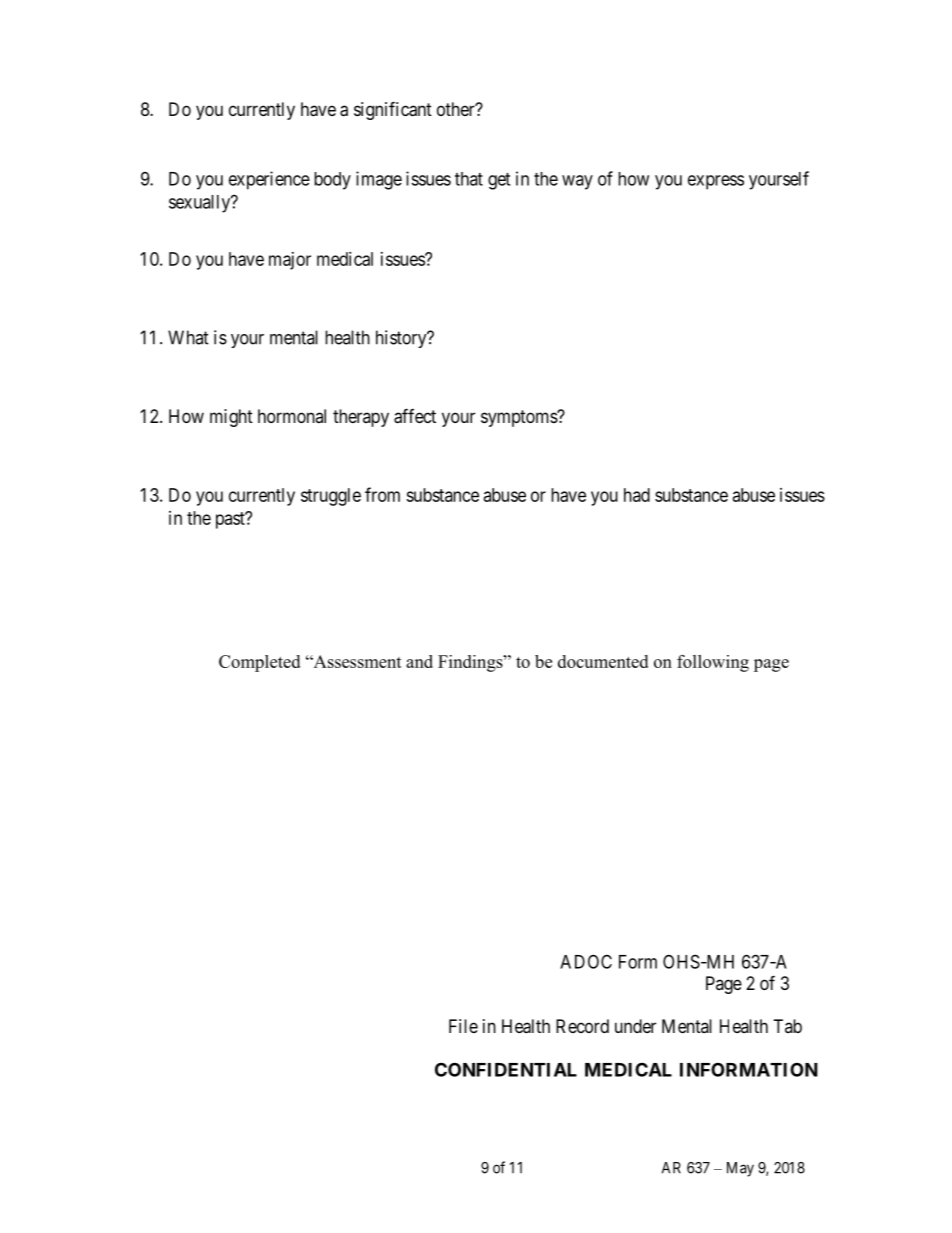 This image has height=1233, width=952. What do you see at coordinates (269, 180) in the image?
I see `experience` at bounding box center [269, 180].
